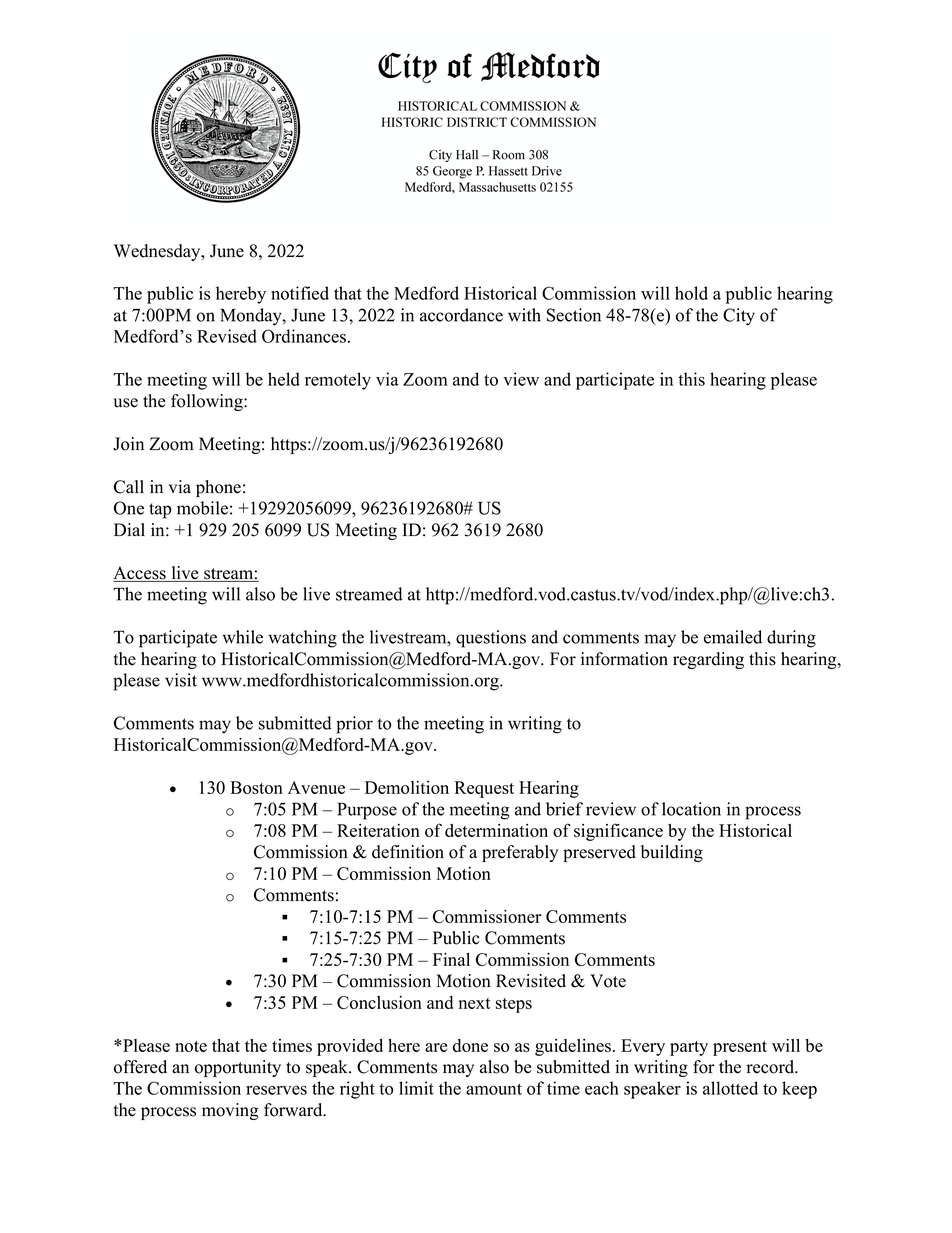 This screenshot has width=952, height=1233. I want to click on regarding, so click(708, 660).
